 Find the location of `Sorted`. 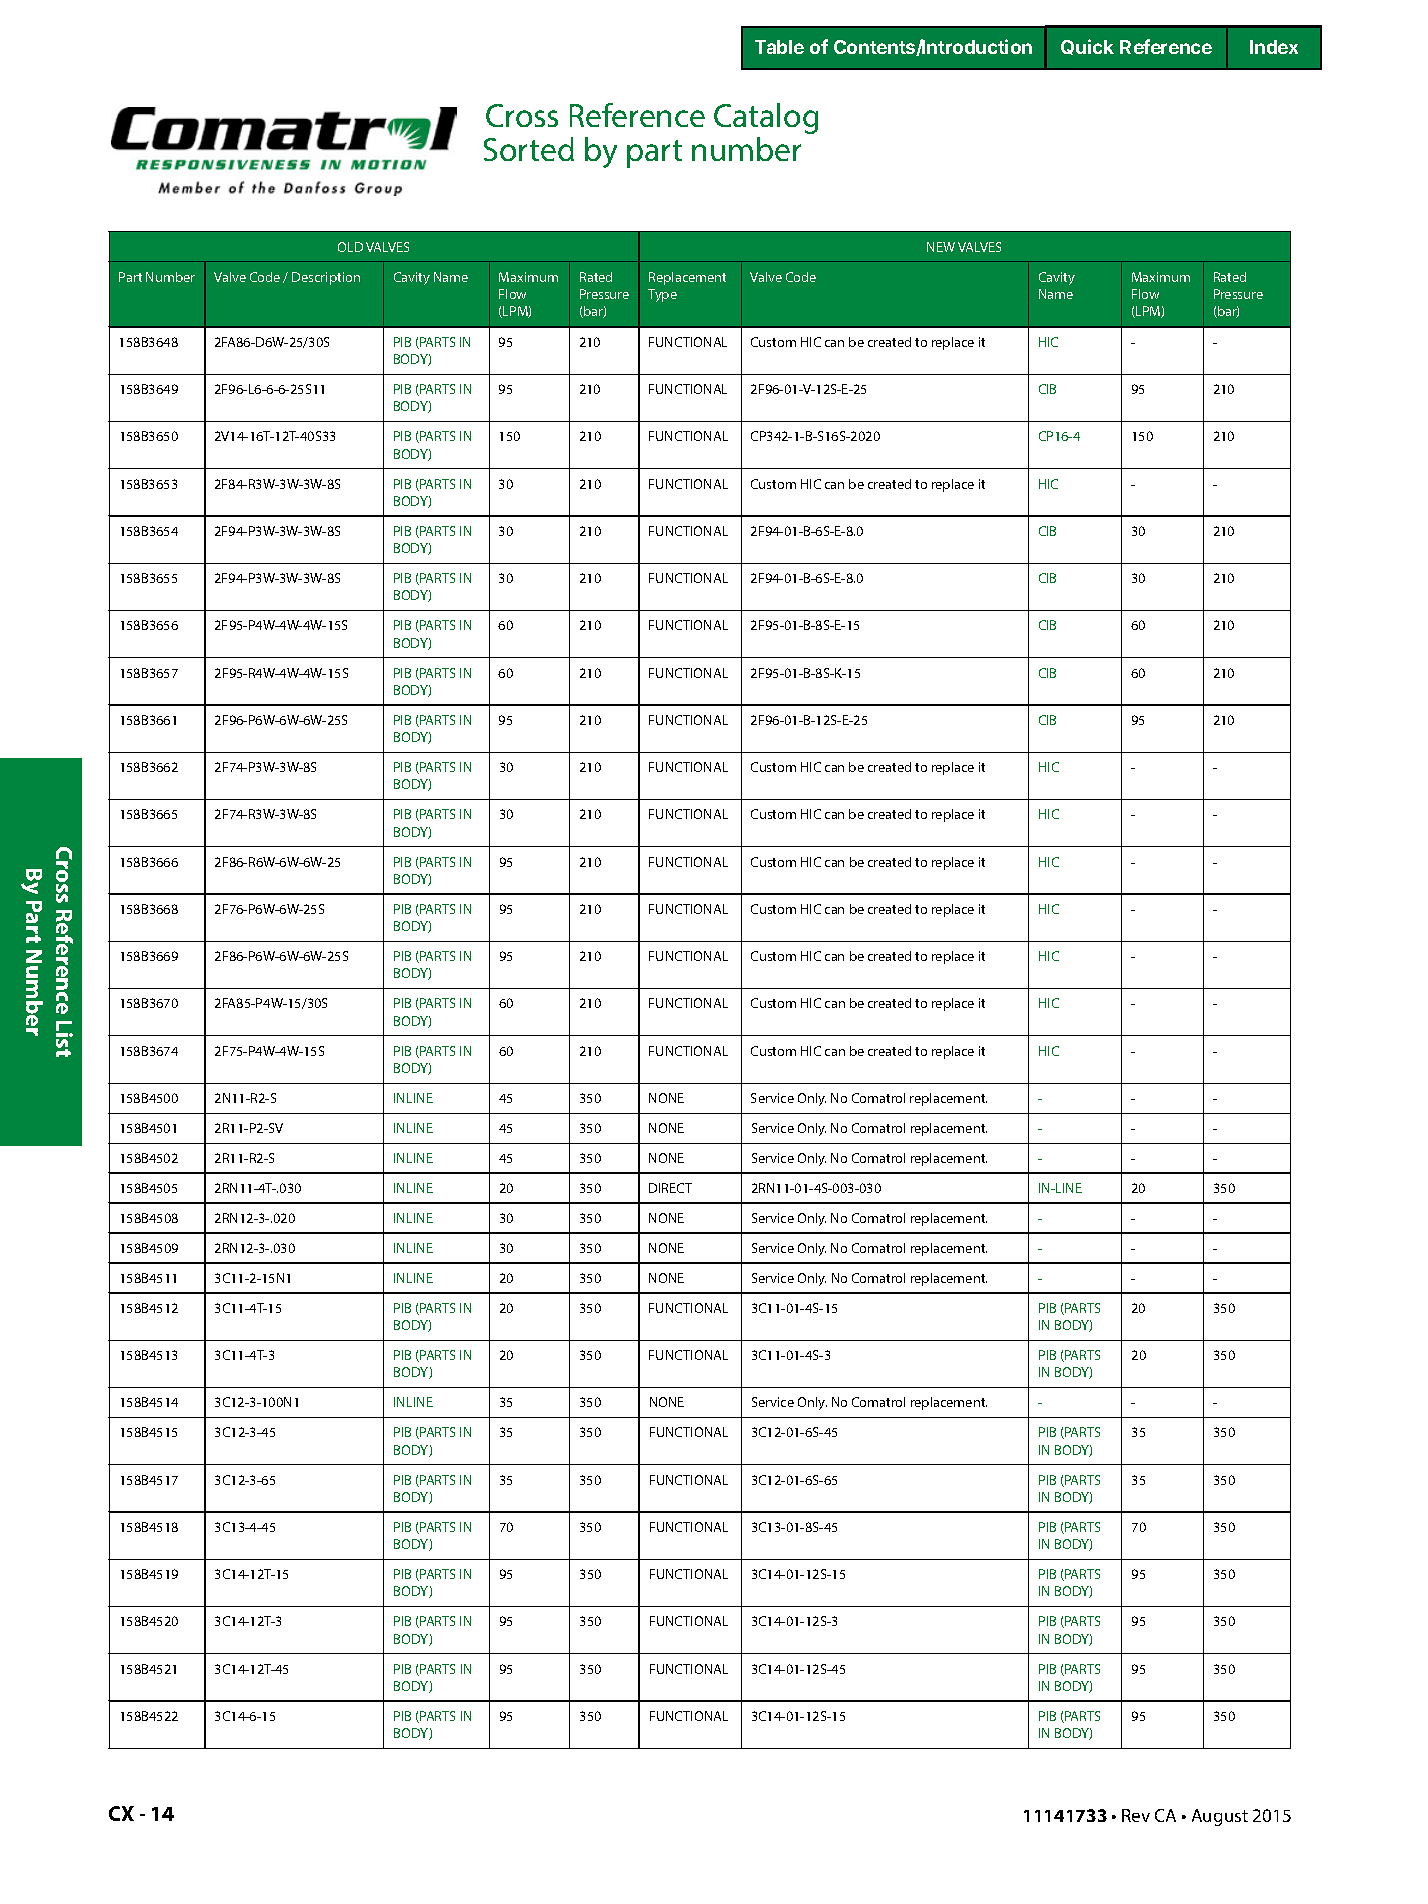

Sorted is located at coordinates (529, 149).
